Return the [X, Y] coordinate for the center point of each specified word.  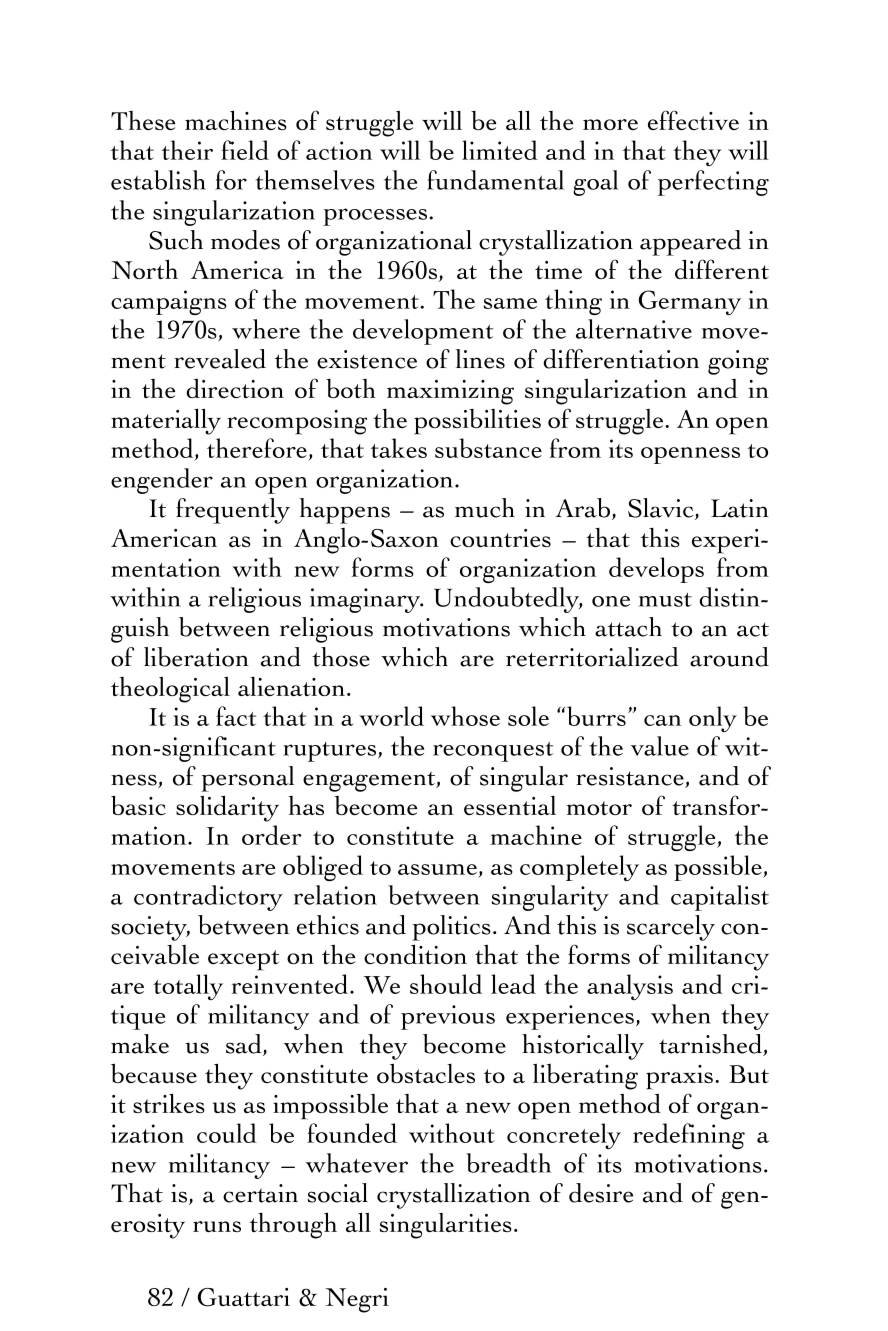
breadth [508, 1163]
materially [166, 421]
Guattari [244, 1297]
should [446, 984]
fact [236, 716]
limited [500, 150]
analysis [630, 987]
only [713, 719]
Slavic [662, 509]
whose [465, 716]
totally [188, 987]
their [187, 150]
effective [693, 120]
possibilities [477, 422]
